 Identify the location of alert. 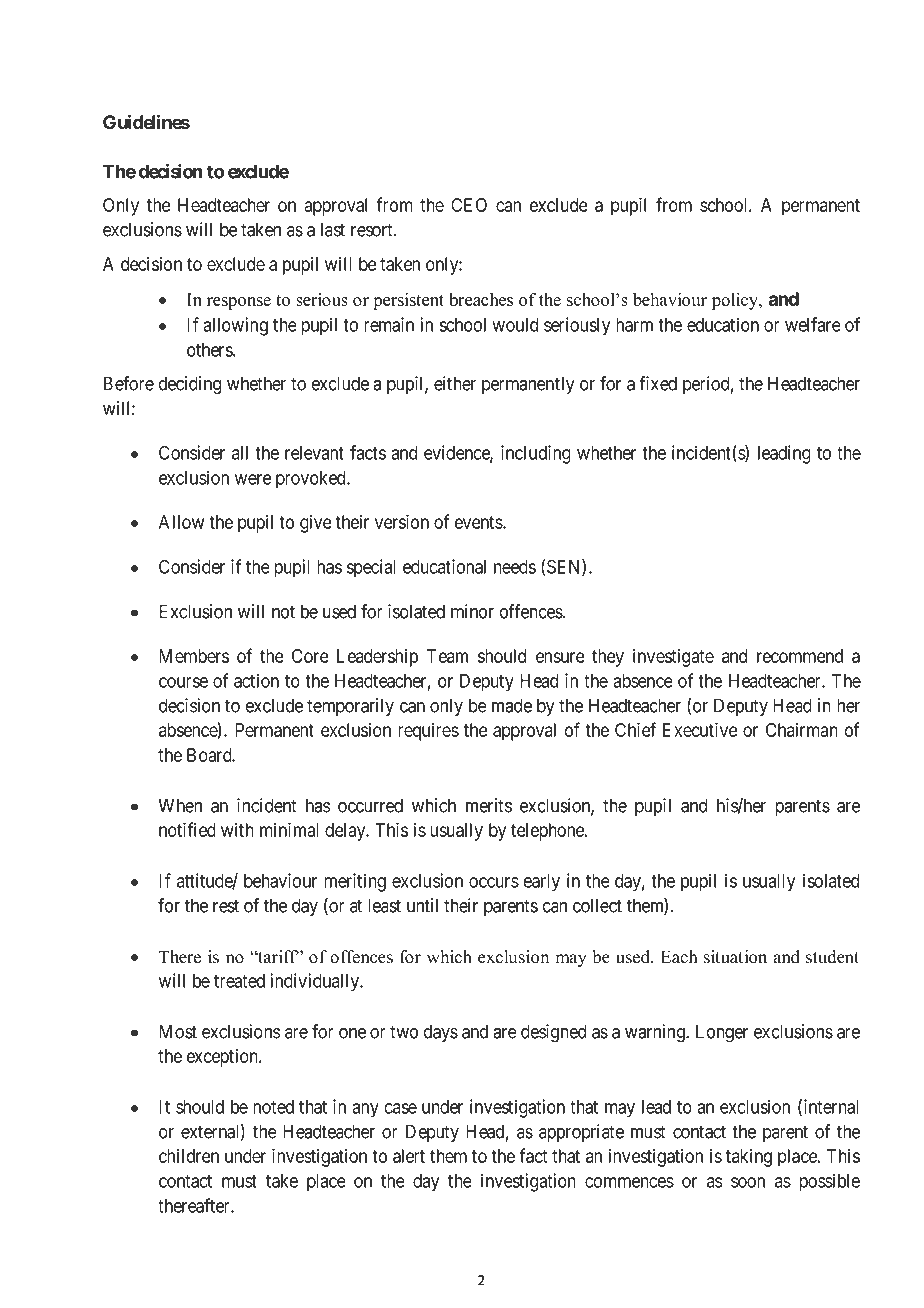
(409, 1156).
